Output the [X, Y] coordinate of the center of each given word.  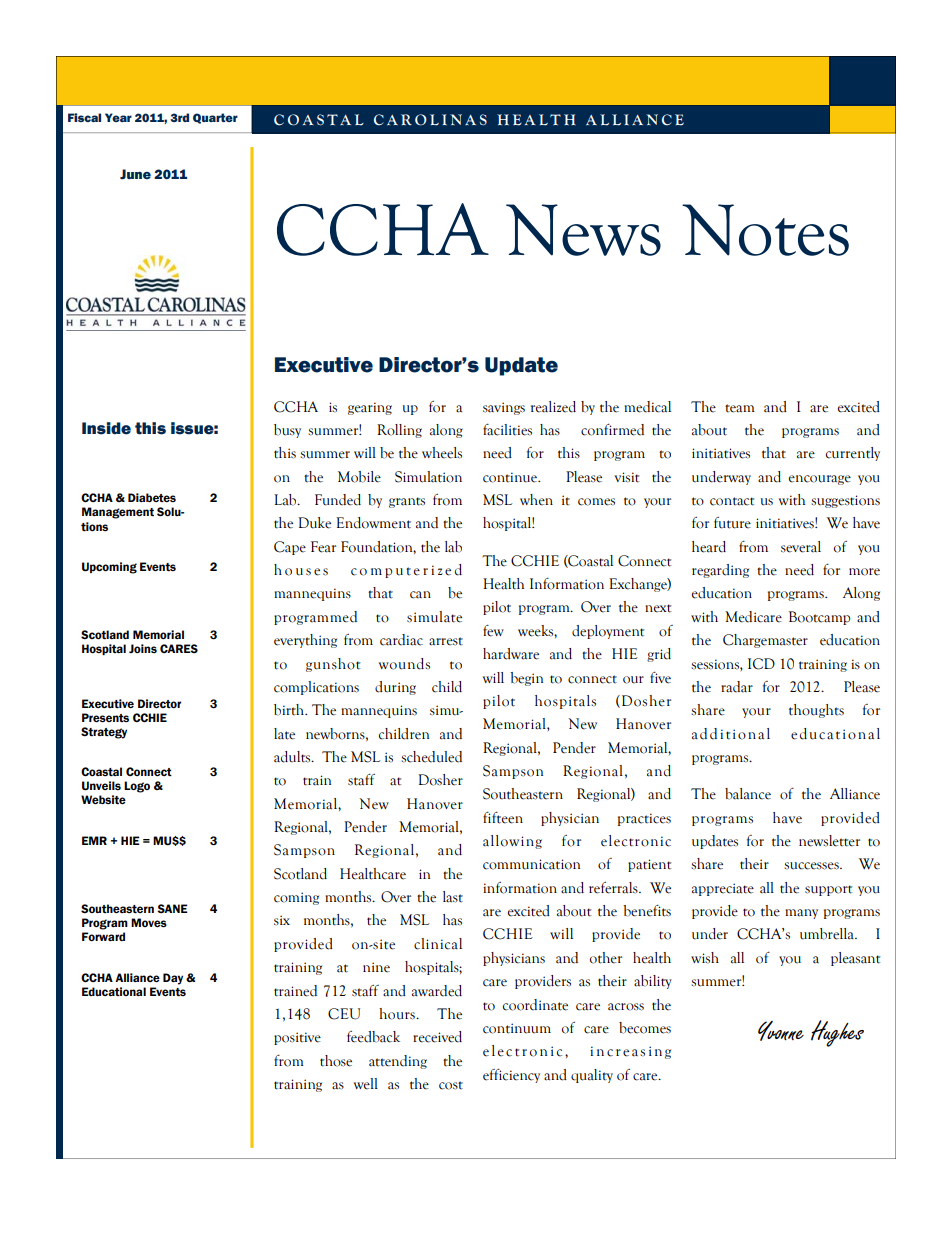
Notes [765, 230]
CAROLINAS [430, 120]
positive [297, 1038]
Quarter [215, 118]
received [437, 1037]
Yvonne [781, 1031]
